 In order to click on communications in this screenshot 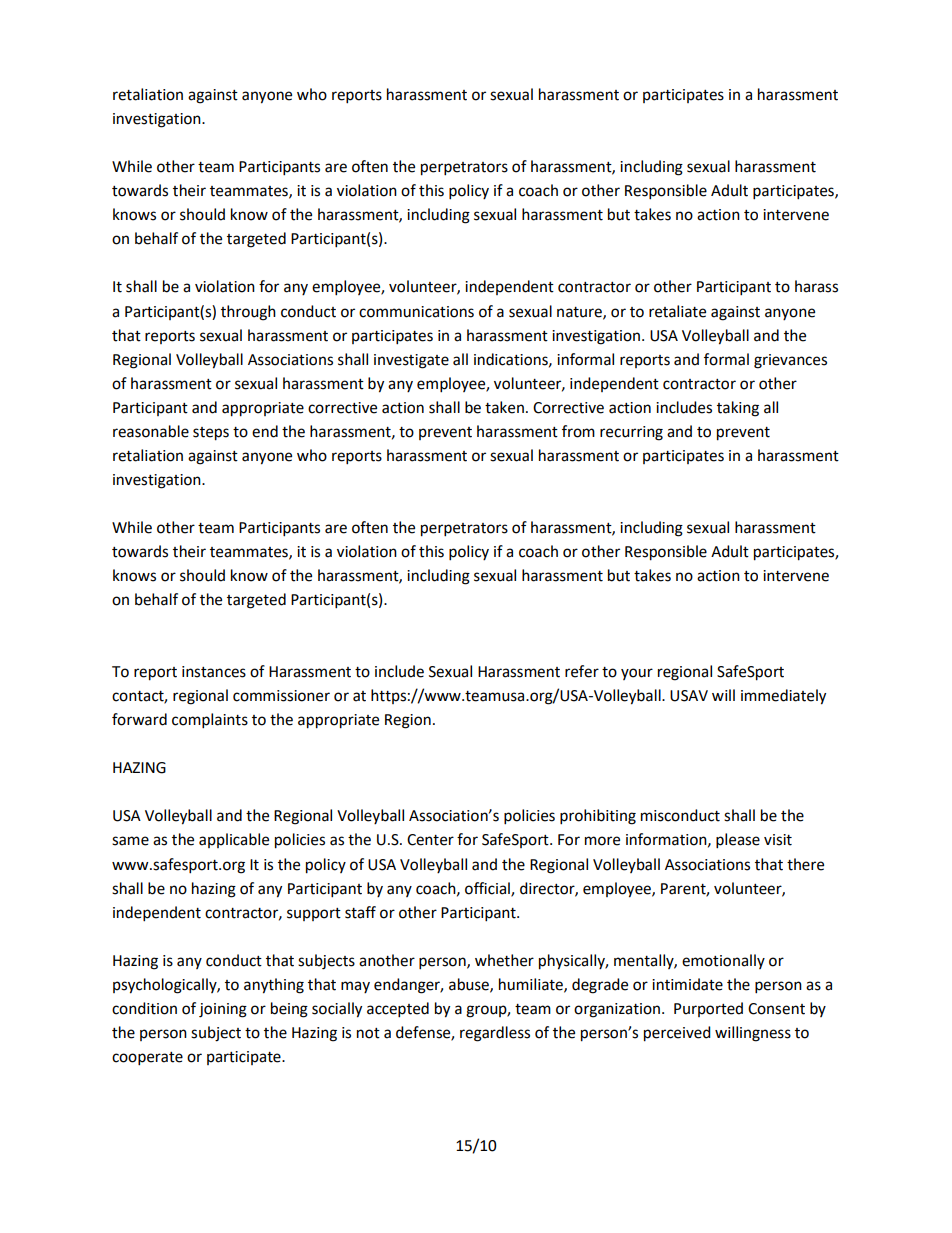, I will do `click(416, 312)`.
